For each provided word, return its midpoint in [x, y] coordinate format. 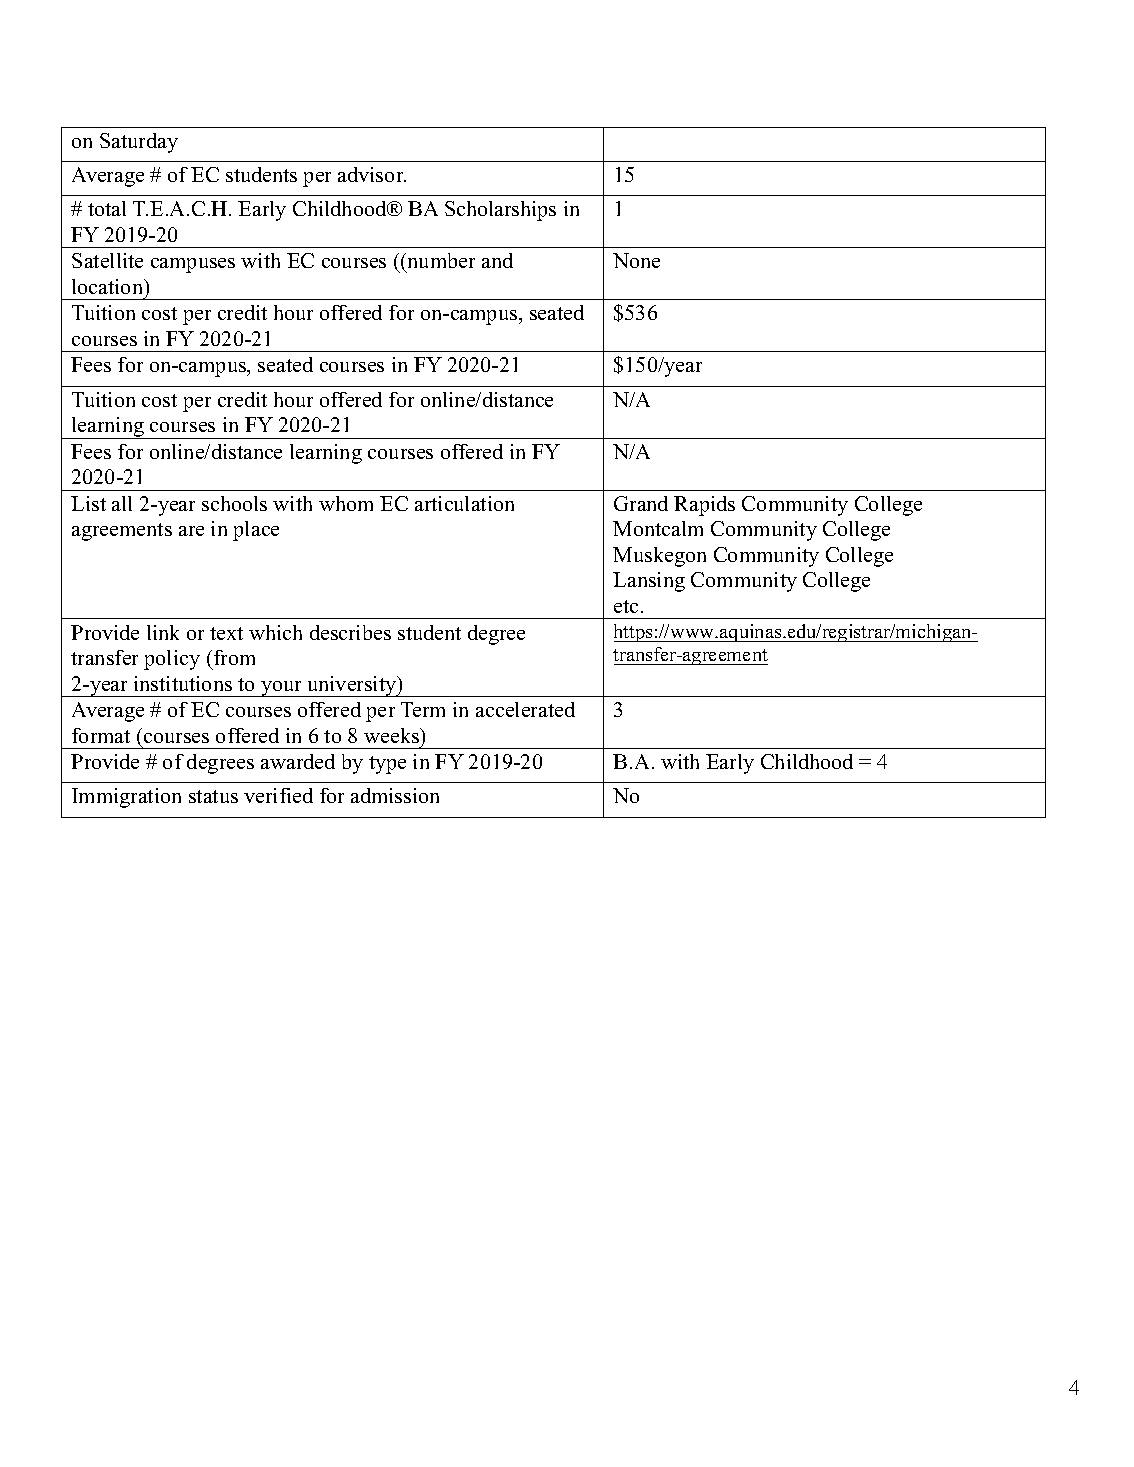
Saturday [139, 143]
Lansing [649, 582]
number [440, 262]
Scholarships [500, 211]
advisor [372, 174]
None [636, 260]
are [191, 531]
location [109, 286]
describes [350, 632]
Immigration [126, 798]
